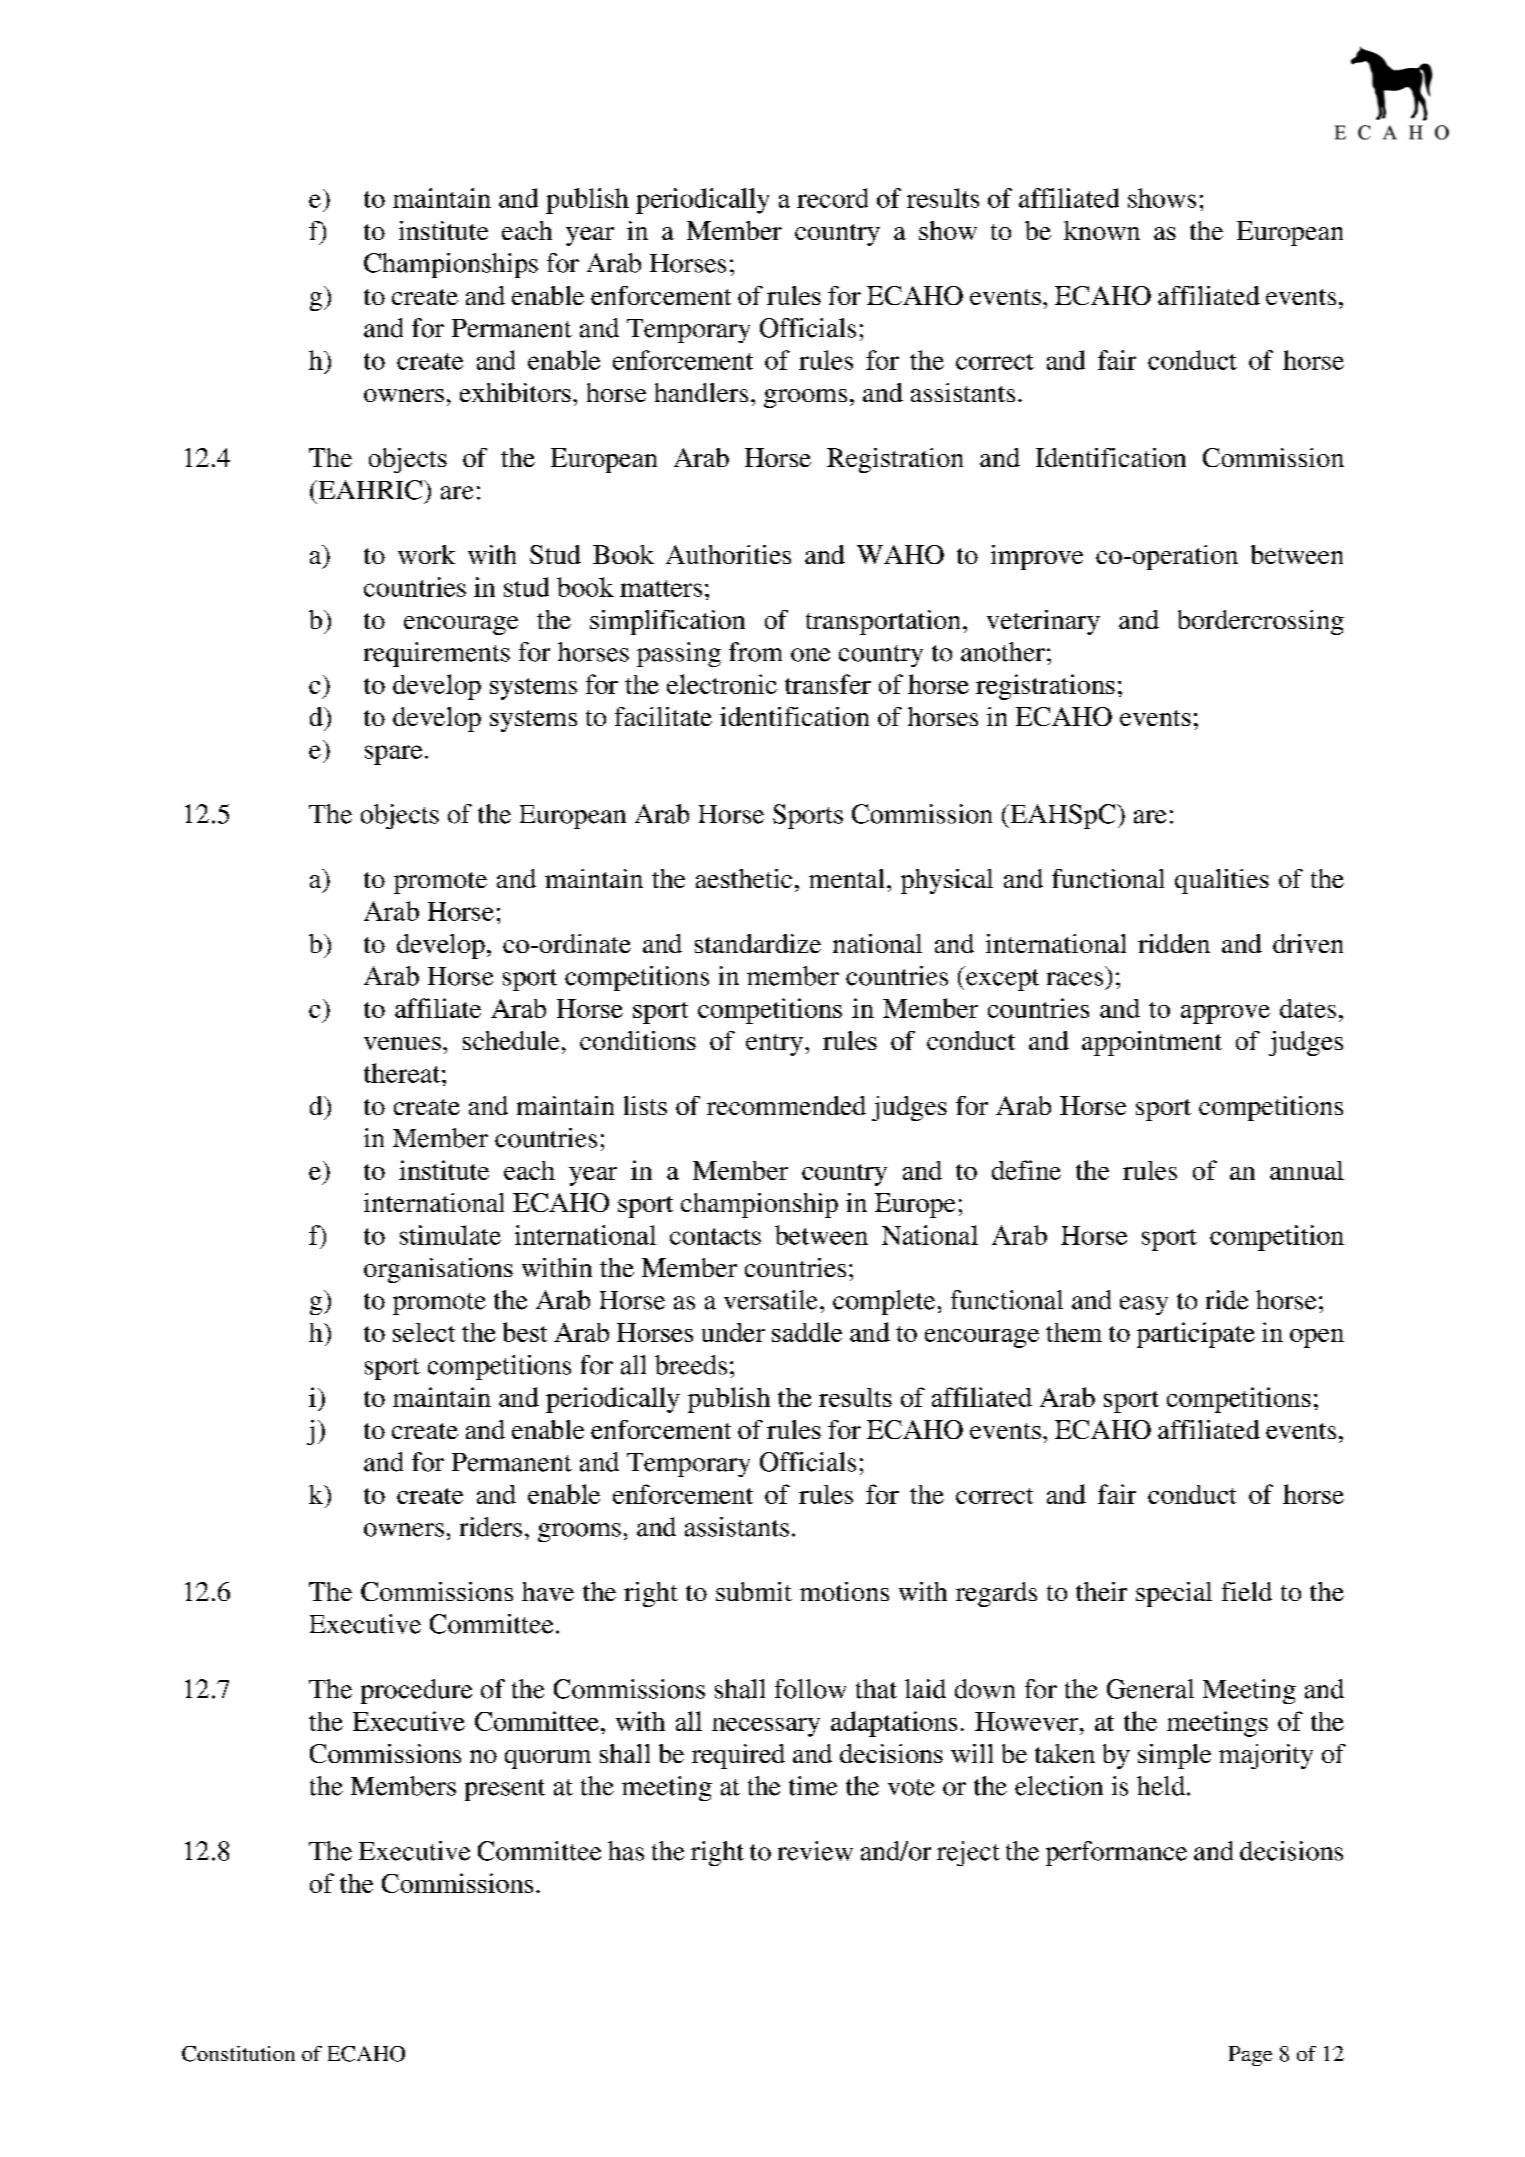  I want to click on spare, so click(393, 755).
